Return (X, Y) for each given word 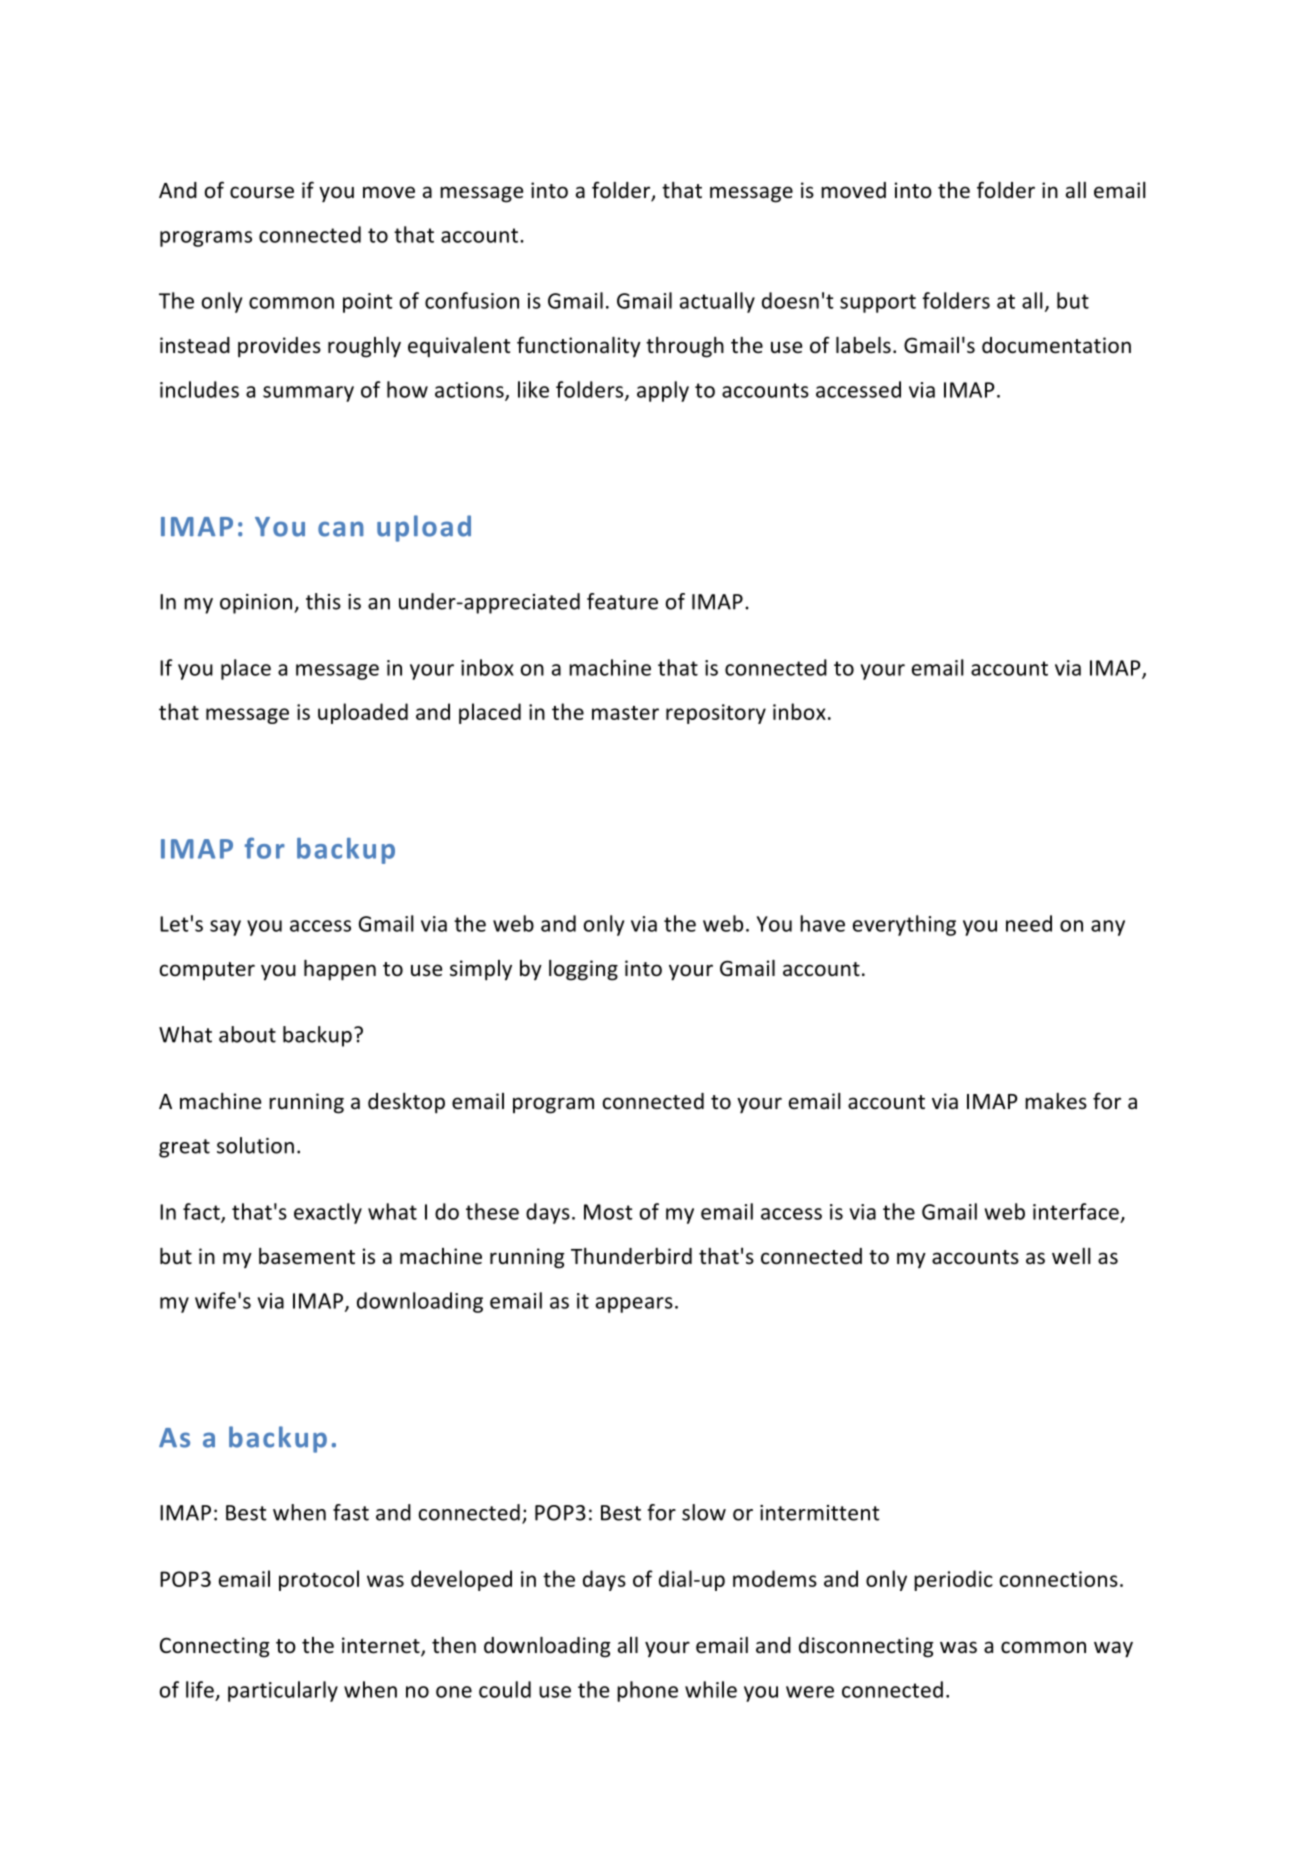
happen (340, 970)
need (1029, 923)
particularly (283, 1691)
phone (647, 1691)
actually (717, 302)
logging (583, 970)
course (262, 192)
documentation (1056, 345)
